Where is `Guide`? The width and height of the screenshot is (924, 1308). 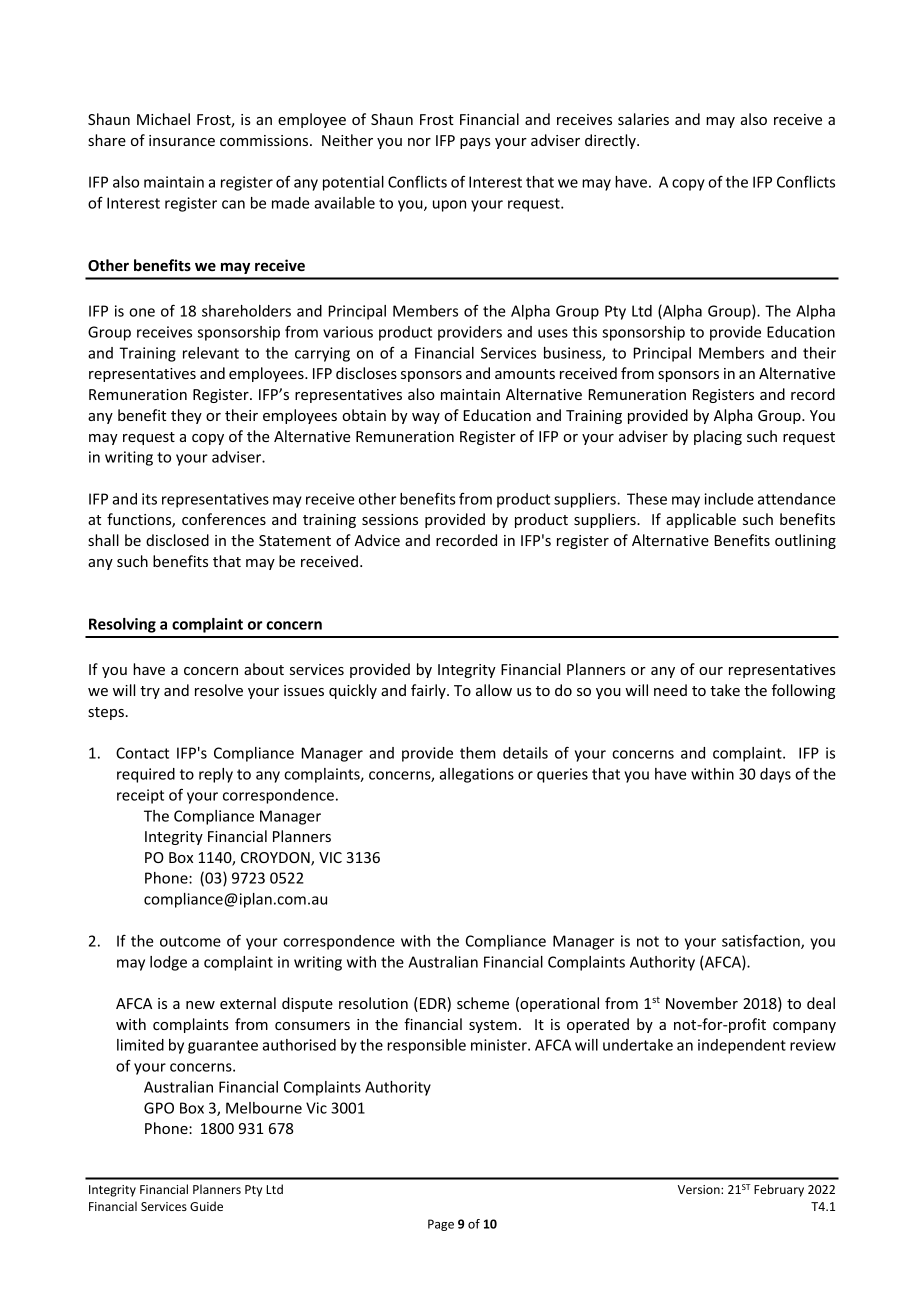
Guide is located at coordinates (206, 1206).
